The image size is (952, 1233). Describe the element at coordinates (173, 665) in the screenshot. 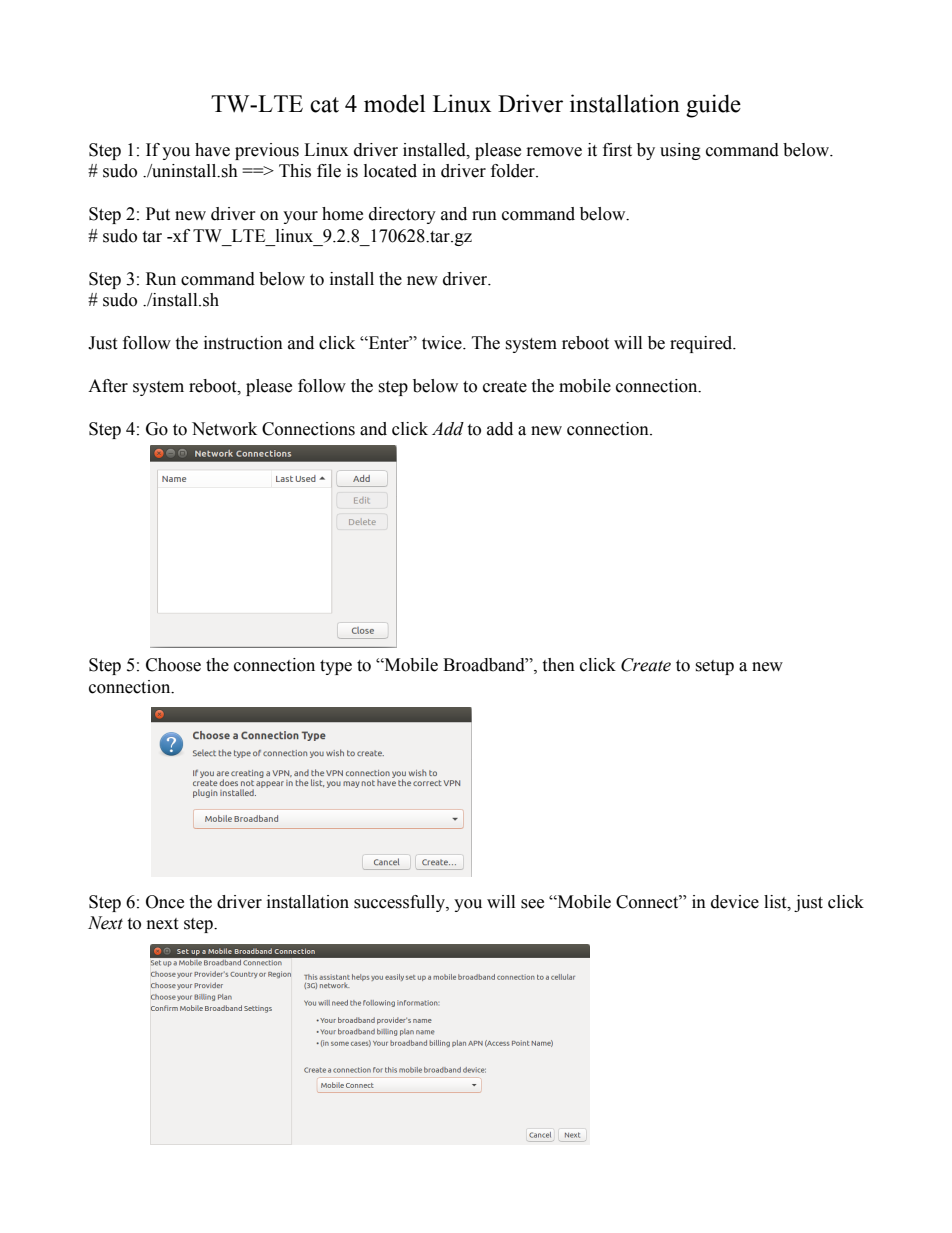

I see `Choose` at that location.
